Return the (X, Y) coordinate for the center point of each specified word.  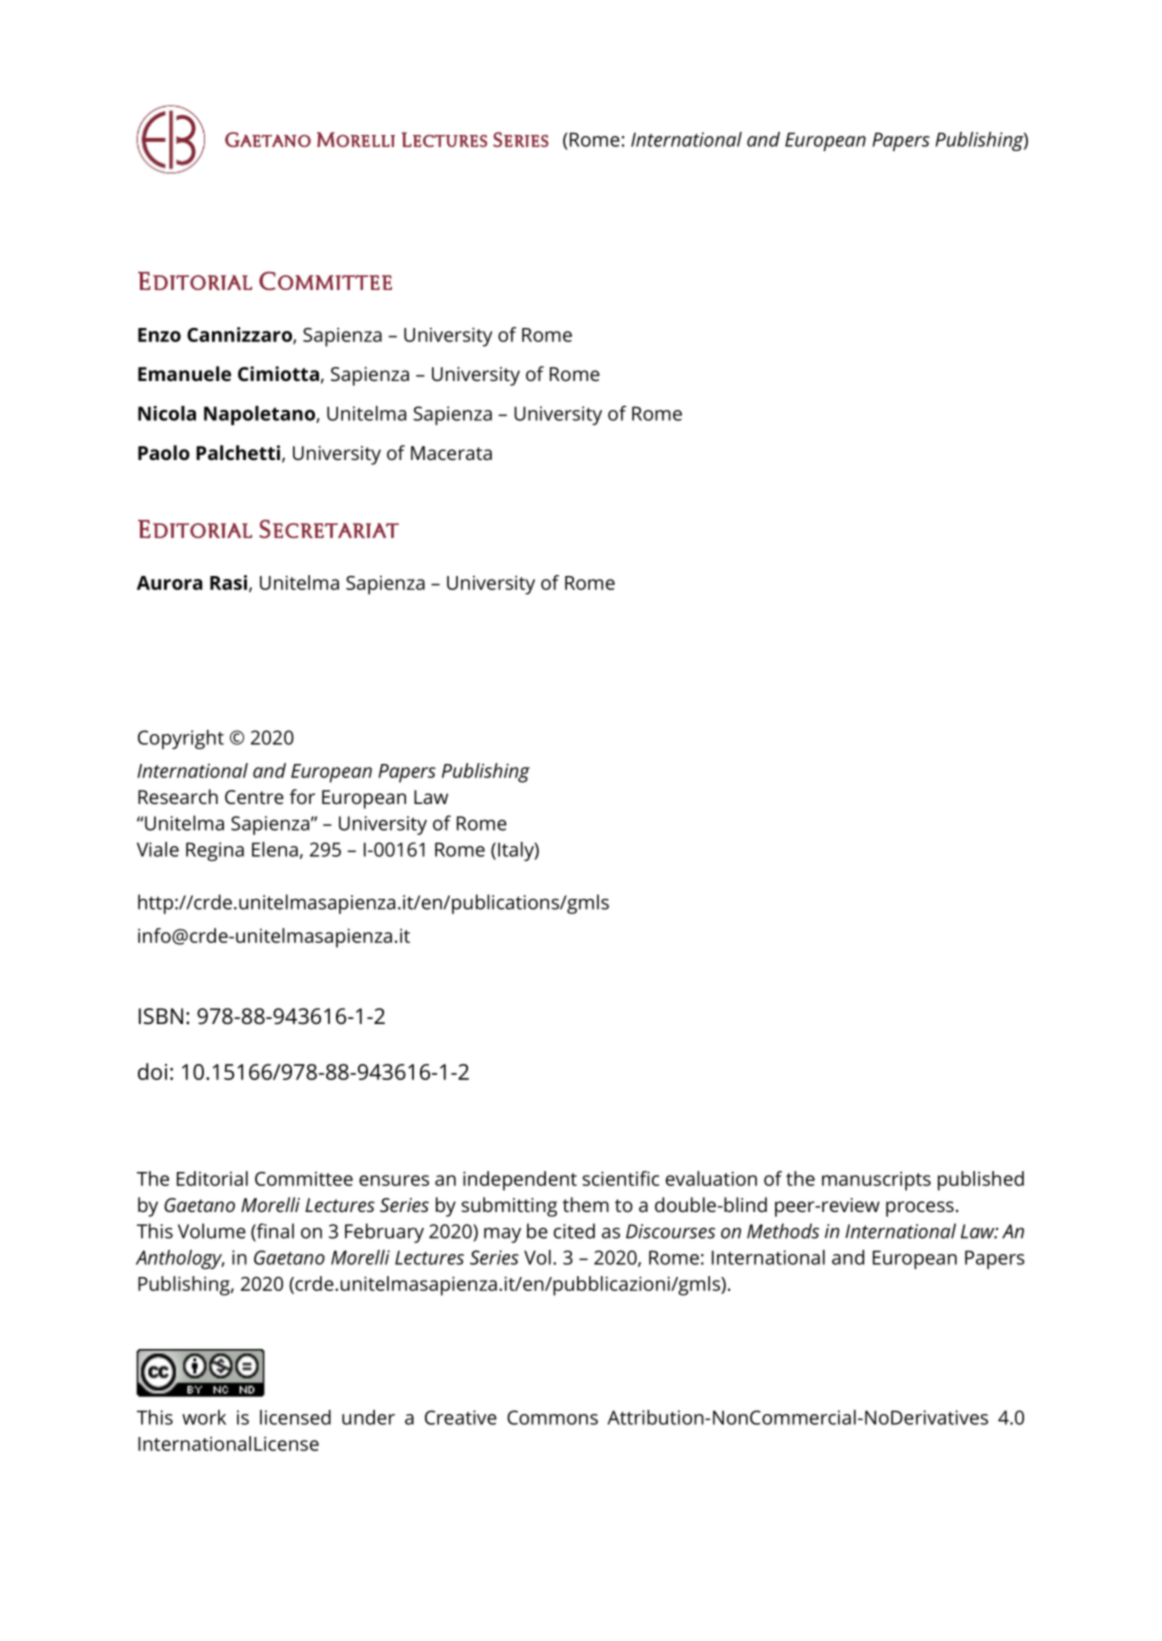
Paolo (164, 452)
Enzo (159, 335)
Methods (783, 1231)
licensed (295, 1417)
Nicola (167, 413)
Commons (552, 1417)
